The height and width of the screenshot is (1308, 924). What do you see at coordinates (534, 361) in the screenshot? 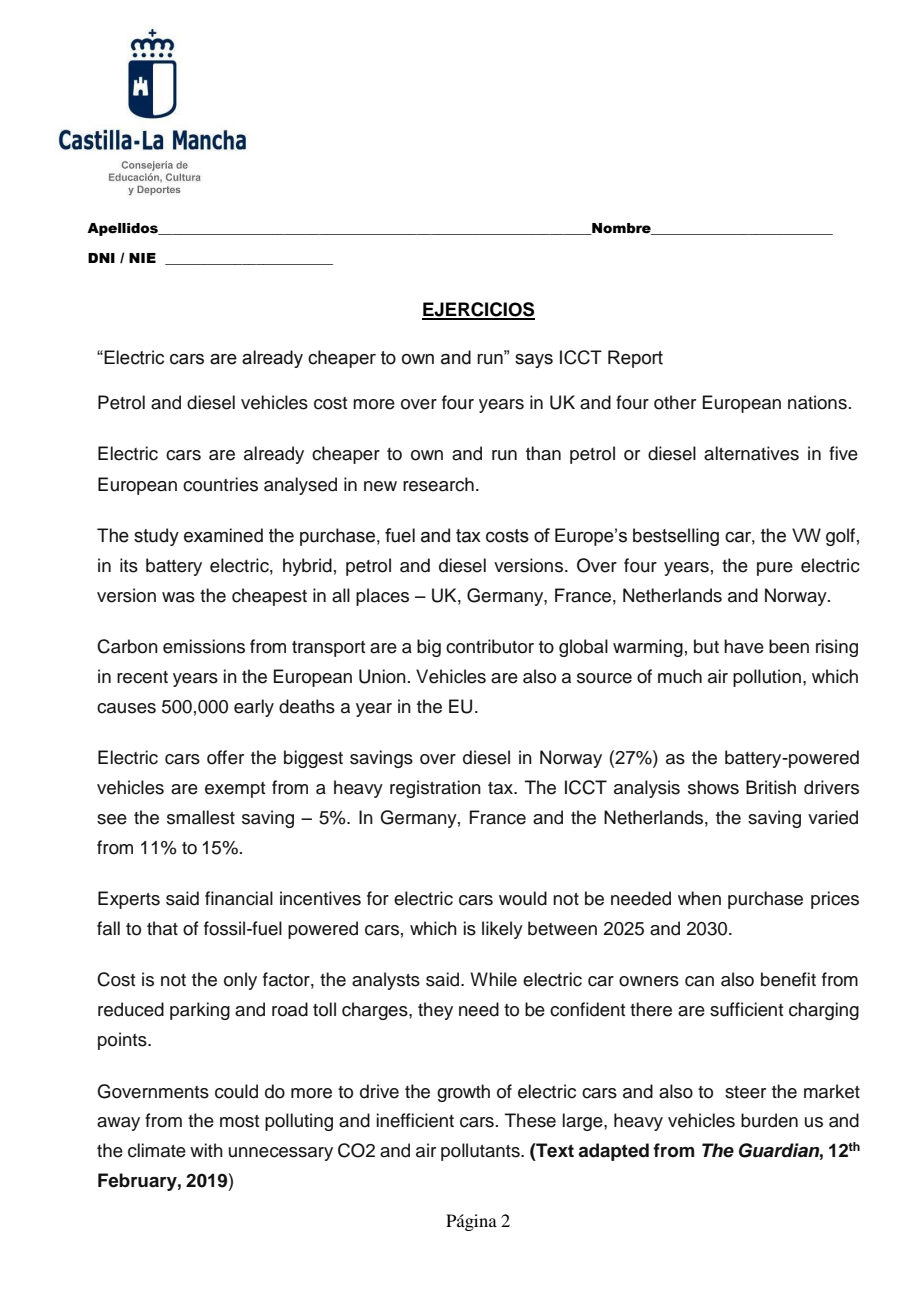
I see `says` at bounding box center [534, 361].
